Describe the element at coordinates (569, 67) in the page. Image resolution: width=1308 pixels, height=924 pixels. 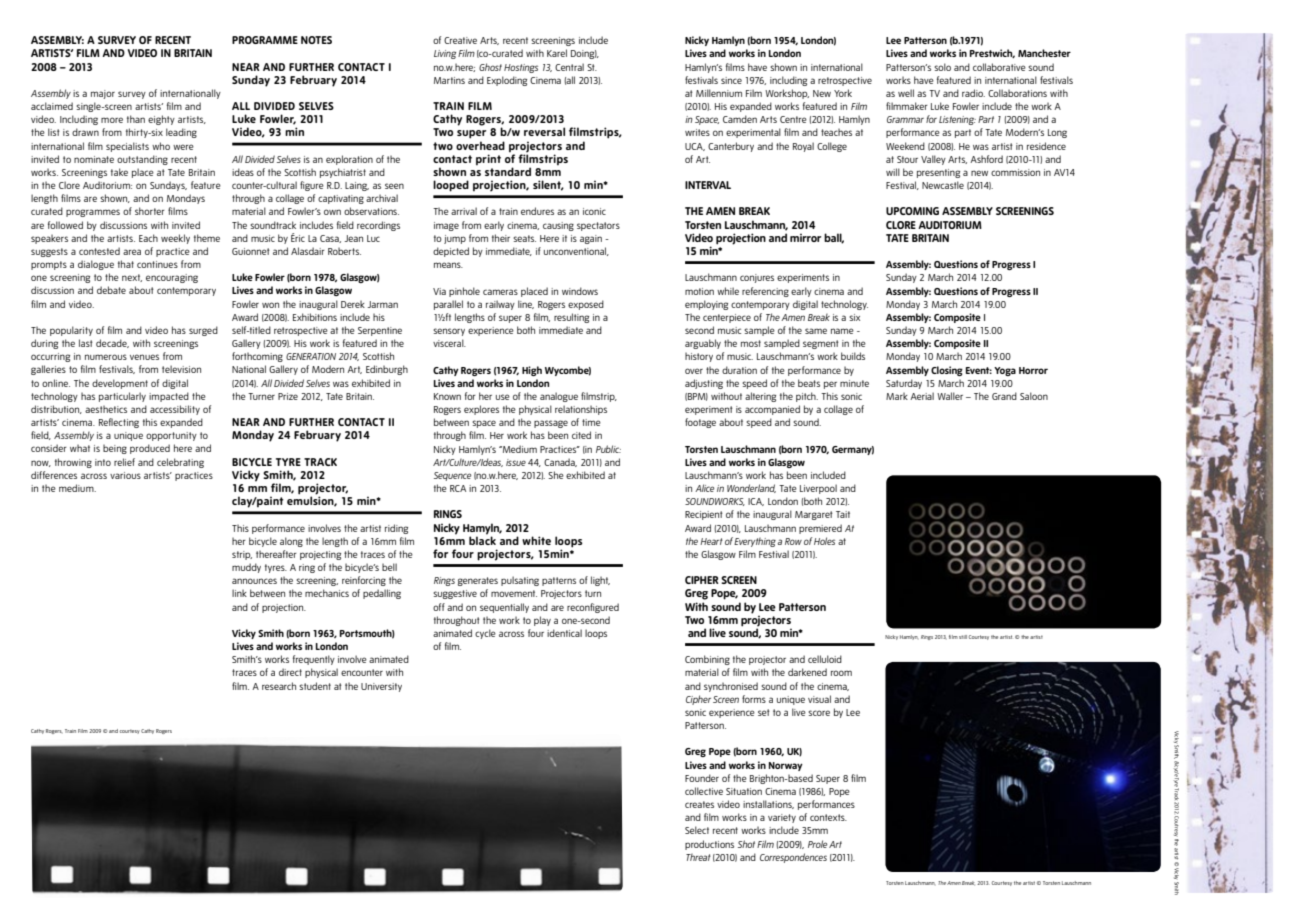
I see `Central` at that location.
